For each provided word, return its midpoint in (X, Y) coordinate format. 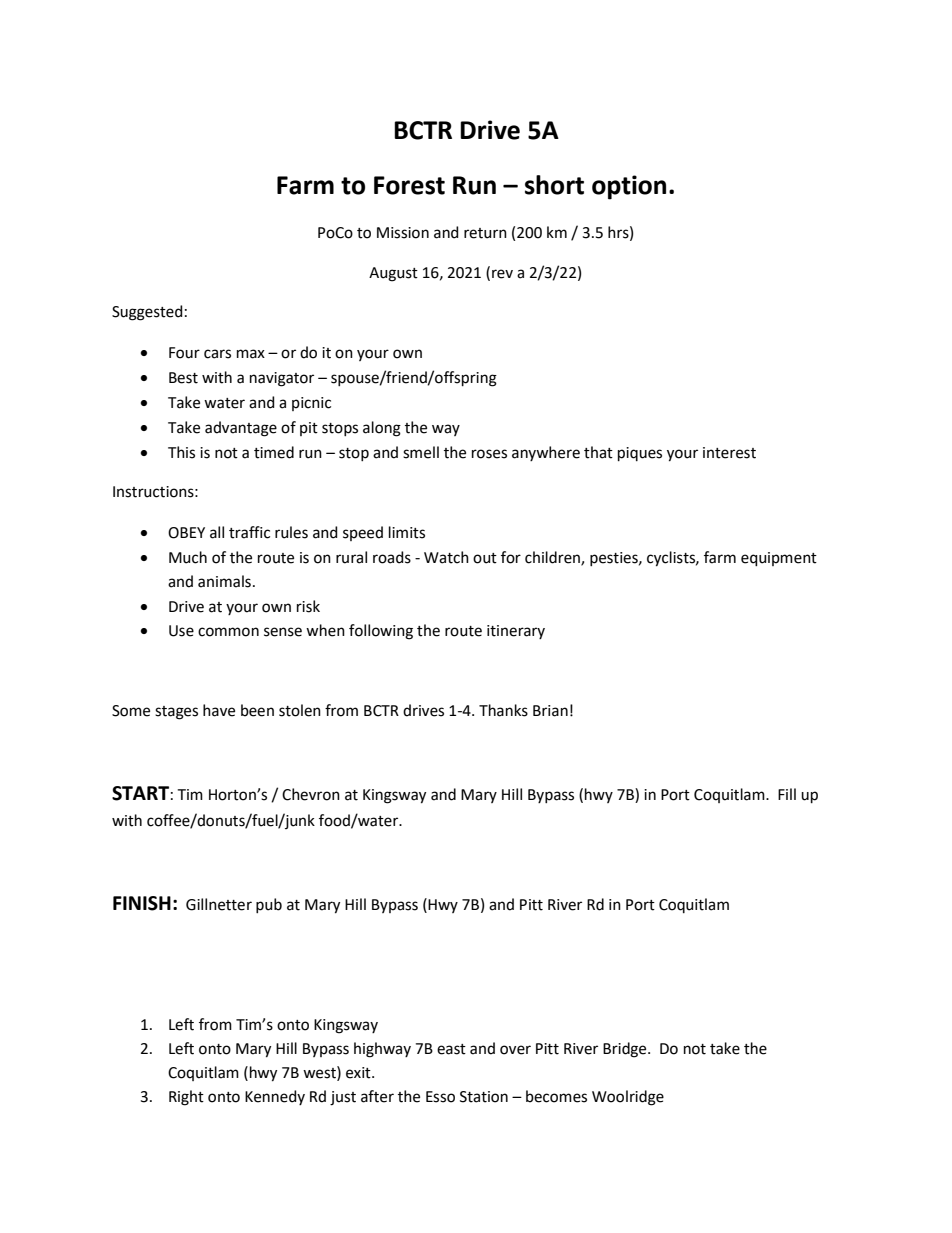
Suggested (147, 313)
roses (489, 454)
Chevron (311, 794)
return (485, 233)
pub (269, 905)
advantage (241, 429)
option (629, 187)
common (228, 632)
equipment (779, 559)
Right (186, 1098)
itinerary (516, 632)
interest (729, 453)
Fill (787, 794)
